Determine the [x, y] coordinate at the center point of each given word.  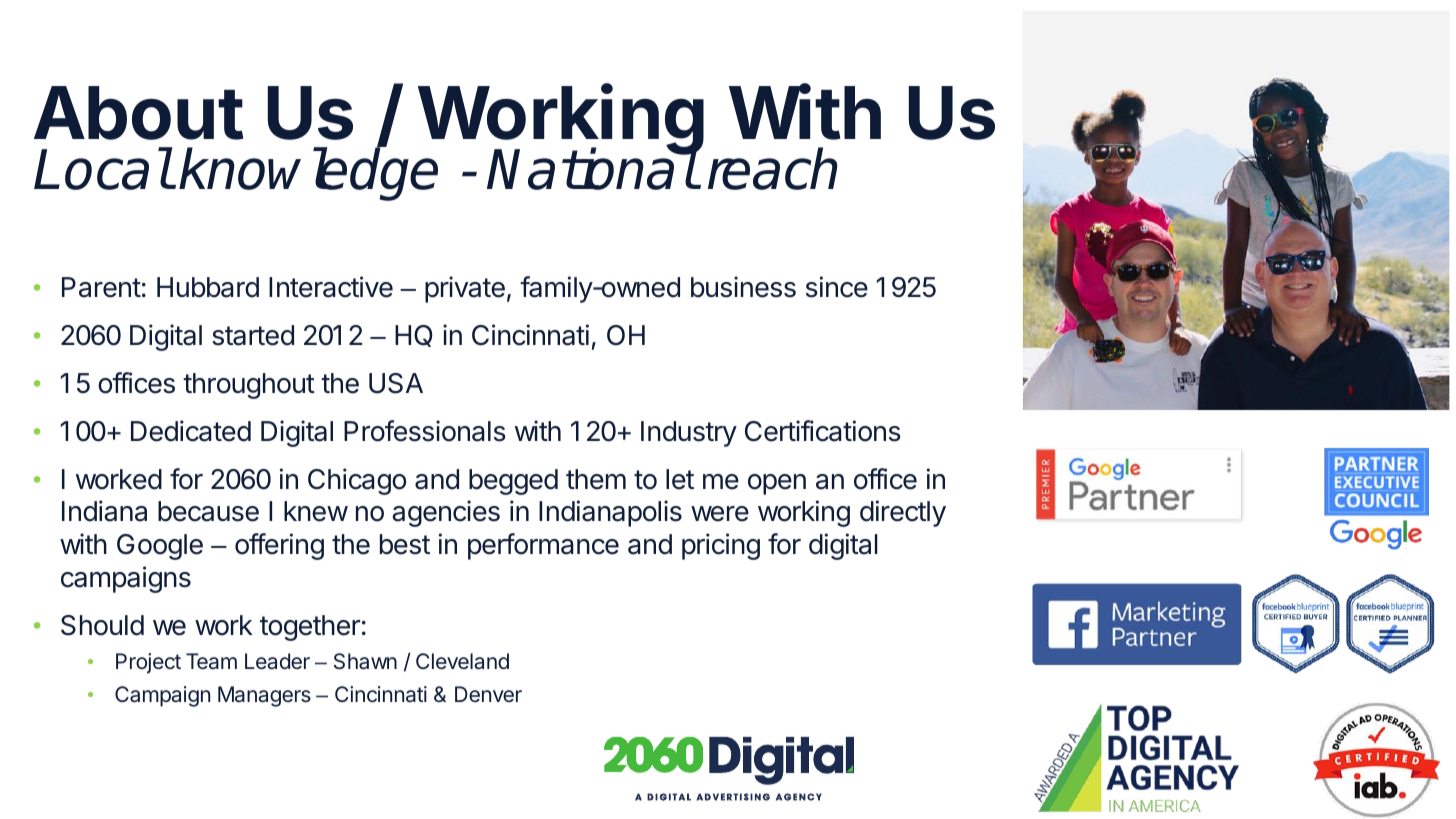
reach [773, 169]
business [743, 287]
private [465, 289]
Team [211, 661]
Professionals [425, 431]
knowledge [308, 174]
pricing [721, 546]
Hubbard [208, 287]
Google [160, 547]
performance [543, 546]
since [837, 287]
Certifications [823, 431]
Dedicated [191, 431]
